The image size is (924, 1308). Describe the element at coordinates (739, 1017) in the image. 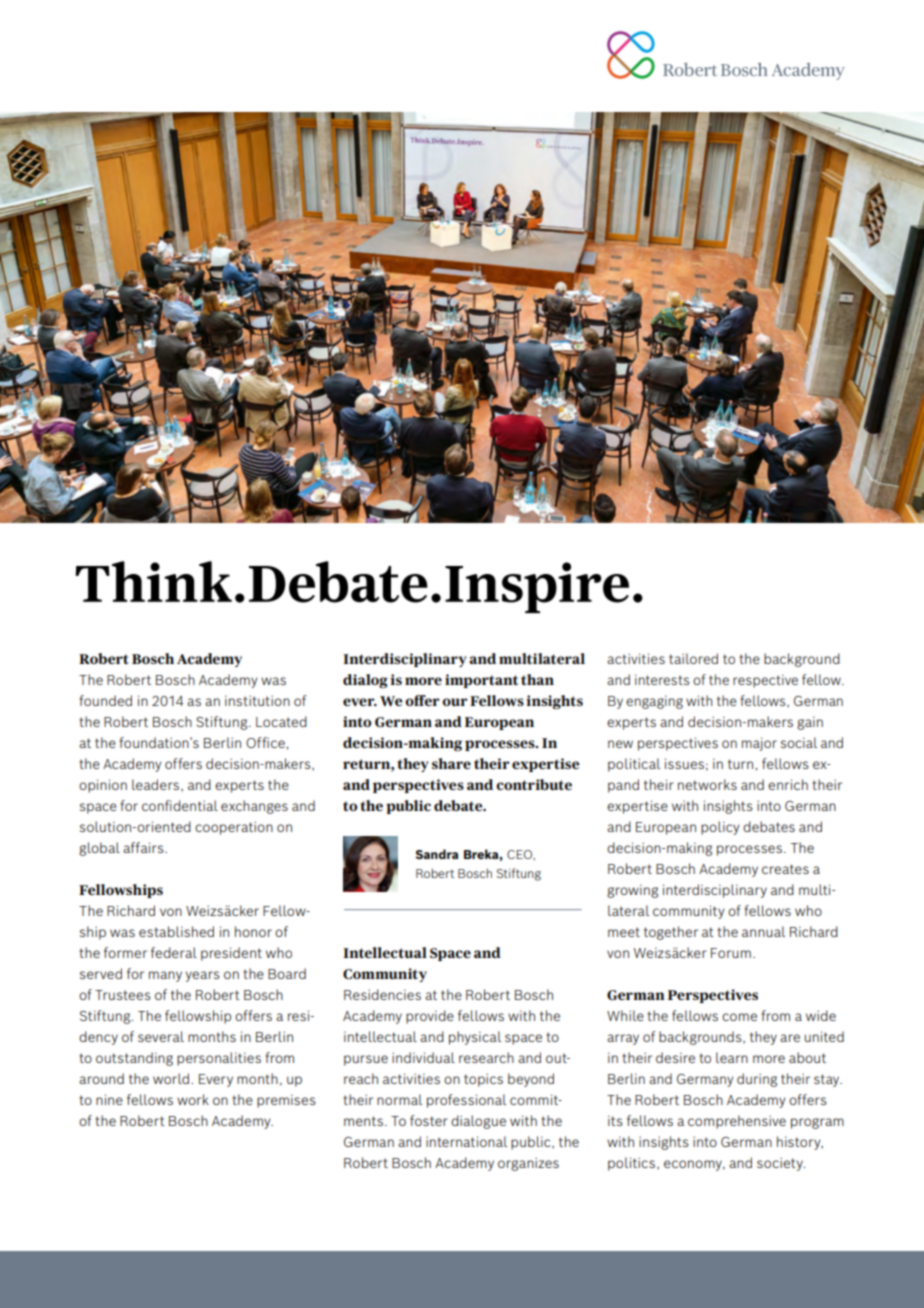

I see `come` at that location.
